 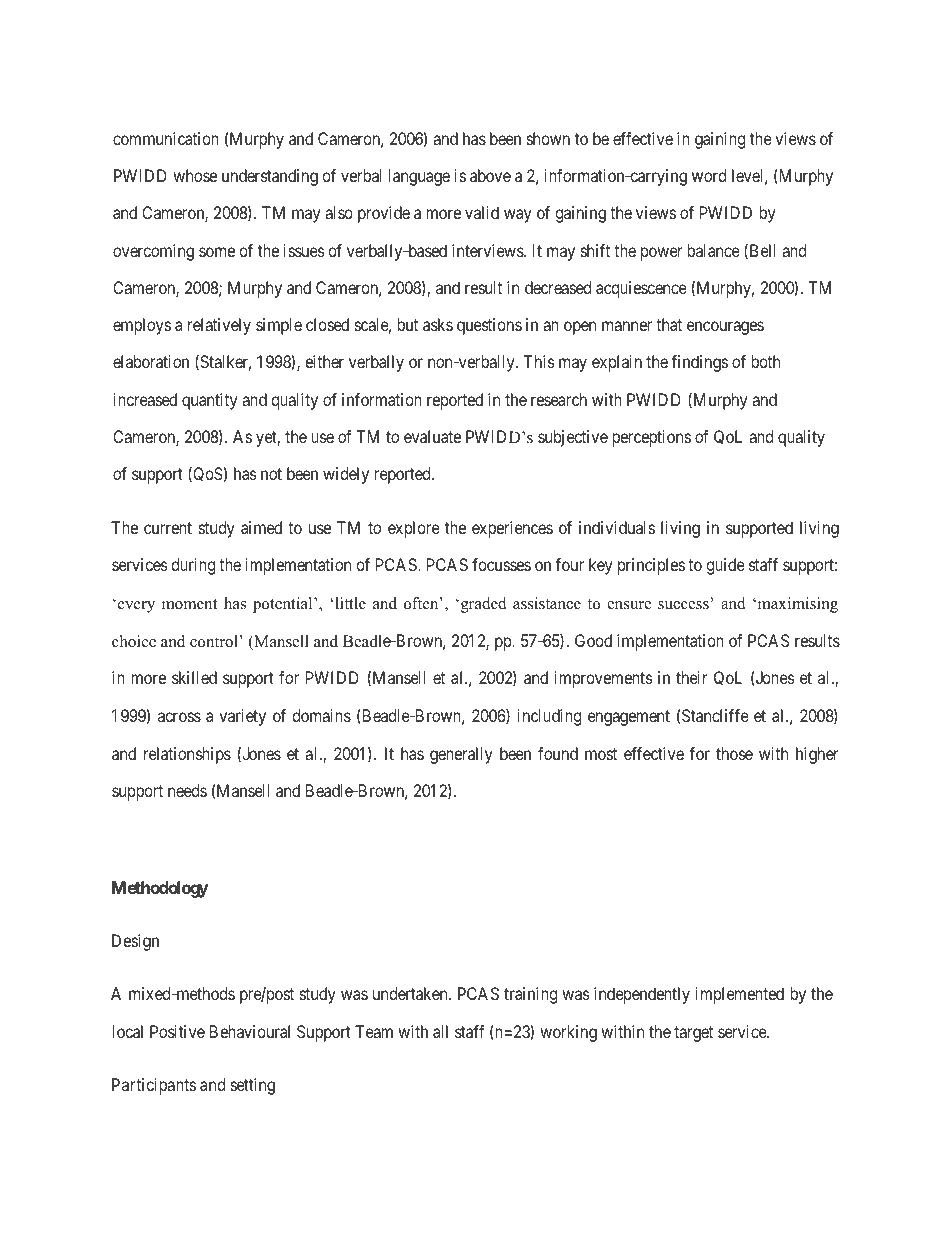 I want to click on word, so click(x=709, y=175).
